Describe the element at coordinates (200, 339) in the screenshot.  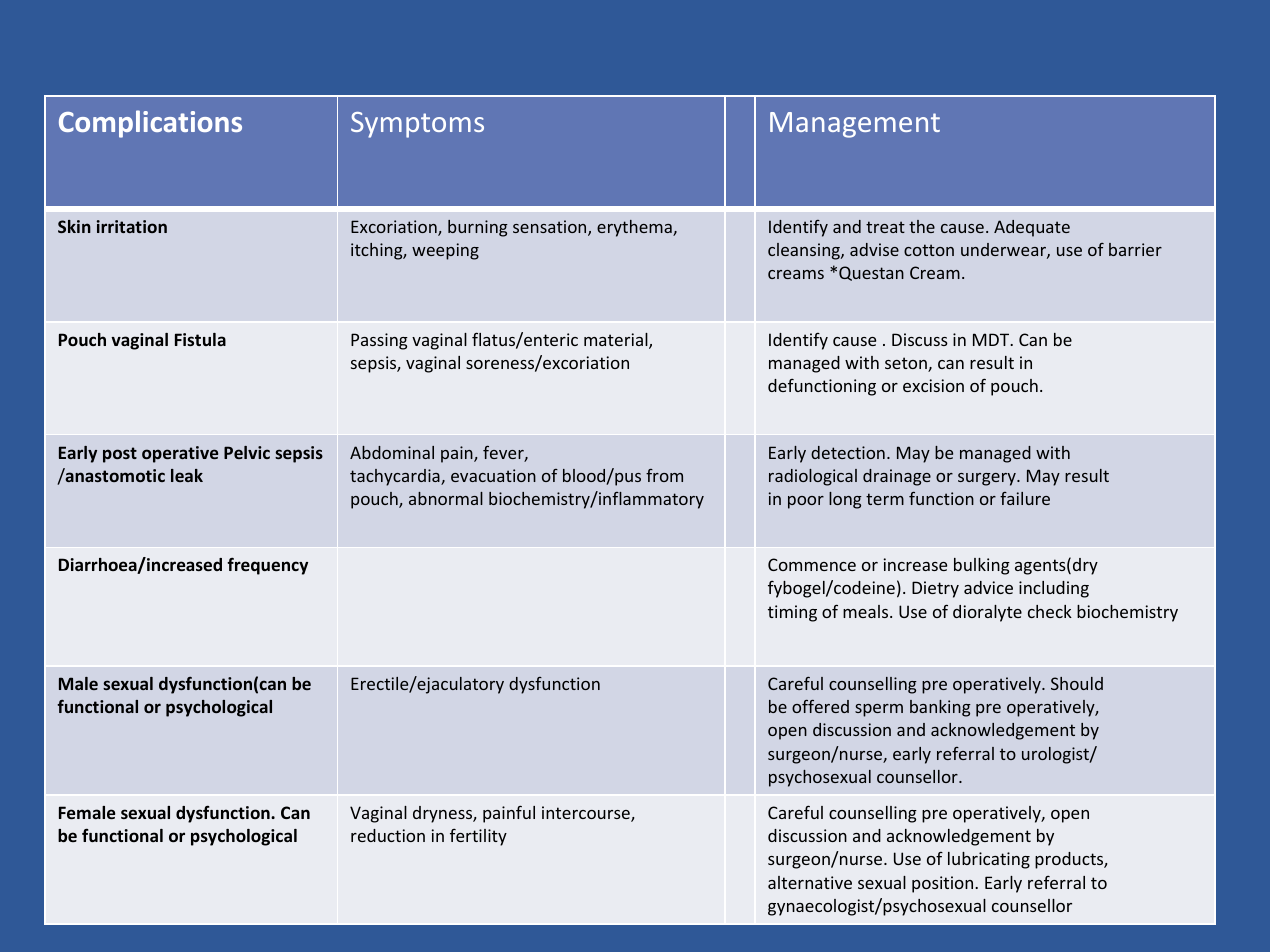
I see `Fistula` at that location.
